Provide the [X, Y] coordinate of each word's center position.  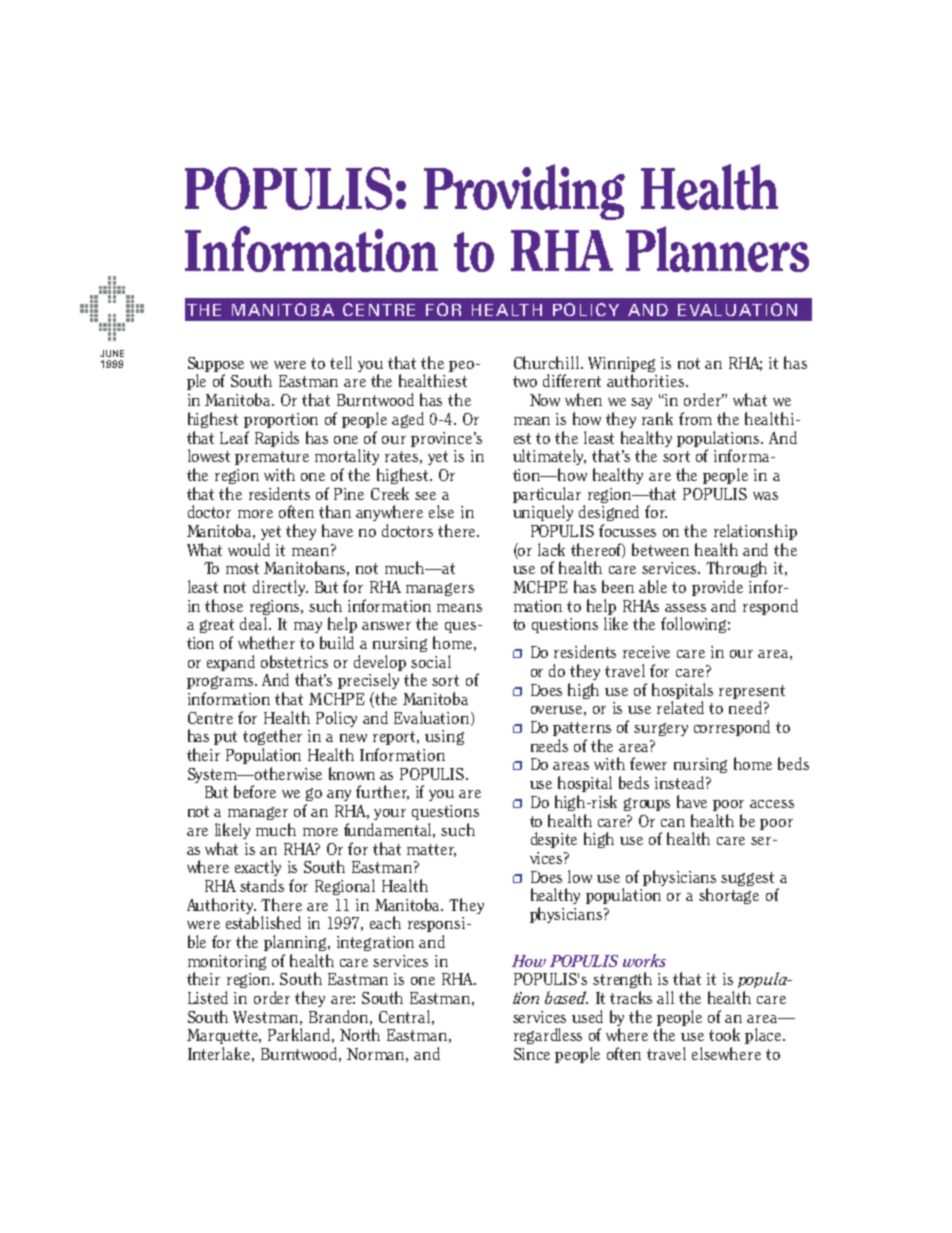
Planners [717, 249]
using [444, 737]
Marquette [224, 1036]
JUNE [112, 353]
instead [681, 782]
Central [404, 1016]
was [765, 496]
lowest [209, 455]
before [255, 791]
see [425, 496]
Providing [524, 192]
